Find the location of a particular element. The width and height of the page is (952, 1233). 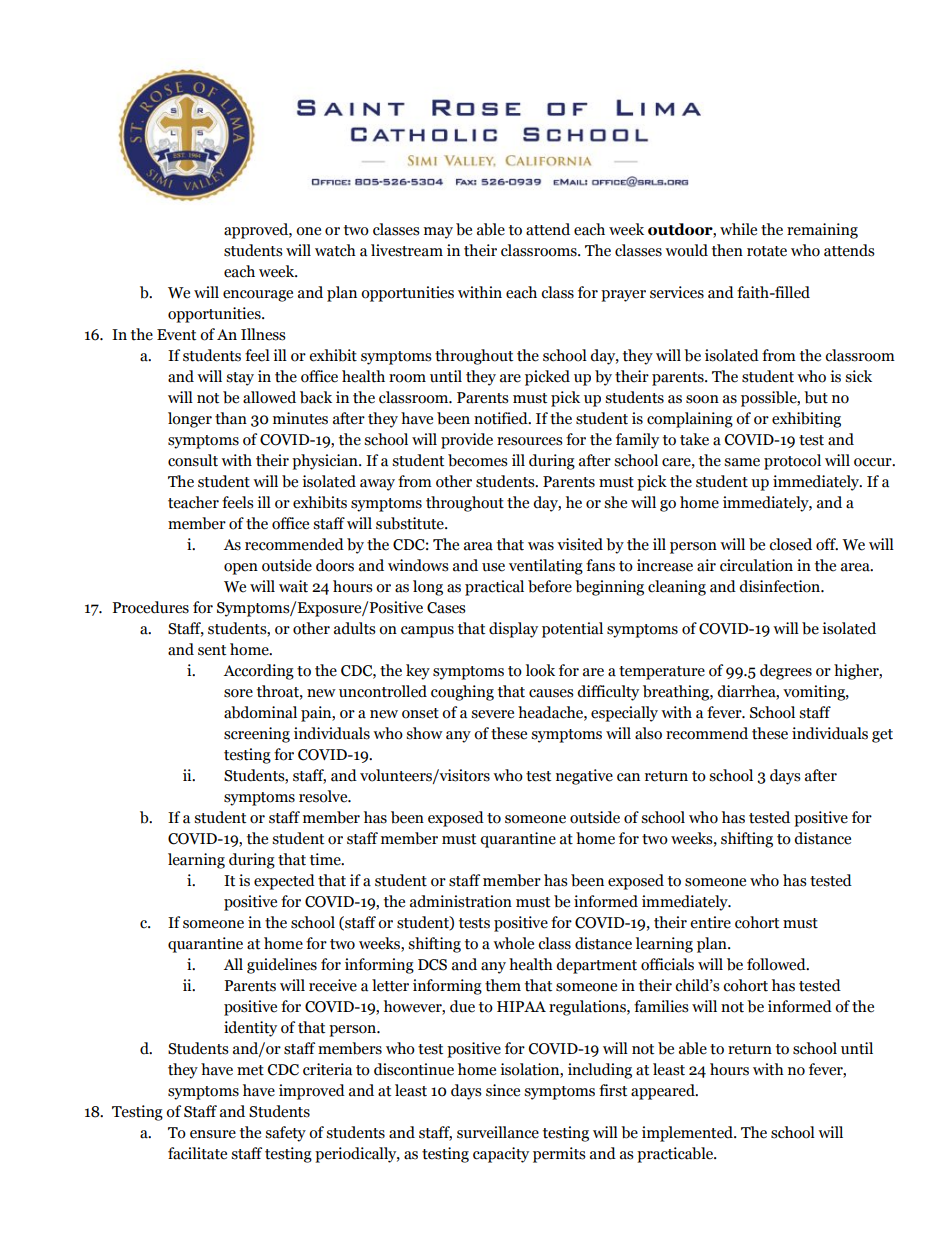

expected is located at coordinates (284, 882).
